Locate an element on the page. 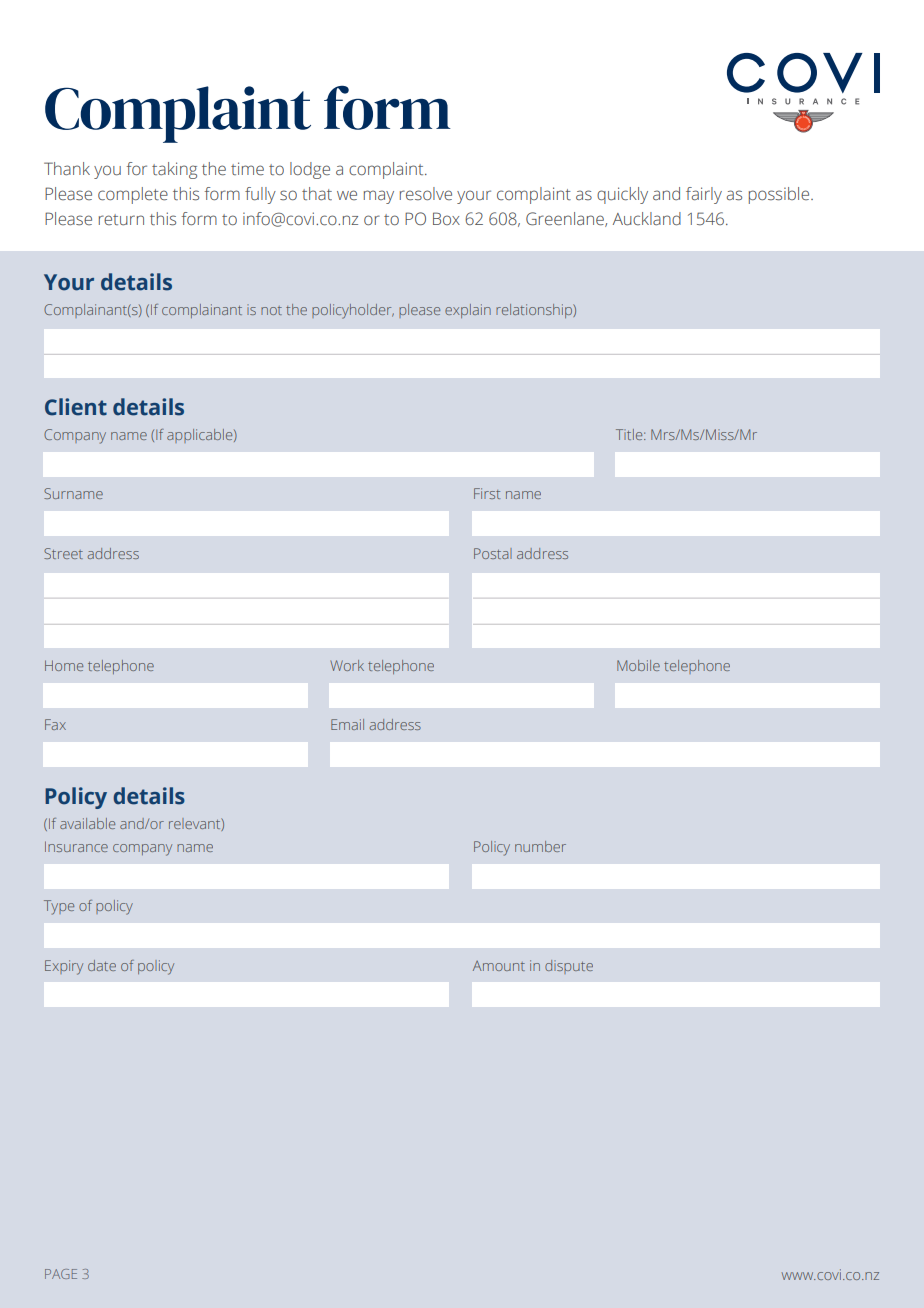 The height and width of the page is (1308, 924). Email is located at coordinates (347, 724).
